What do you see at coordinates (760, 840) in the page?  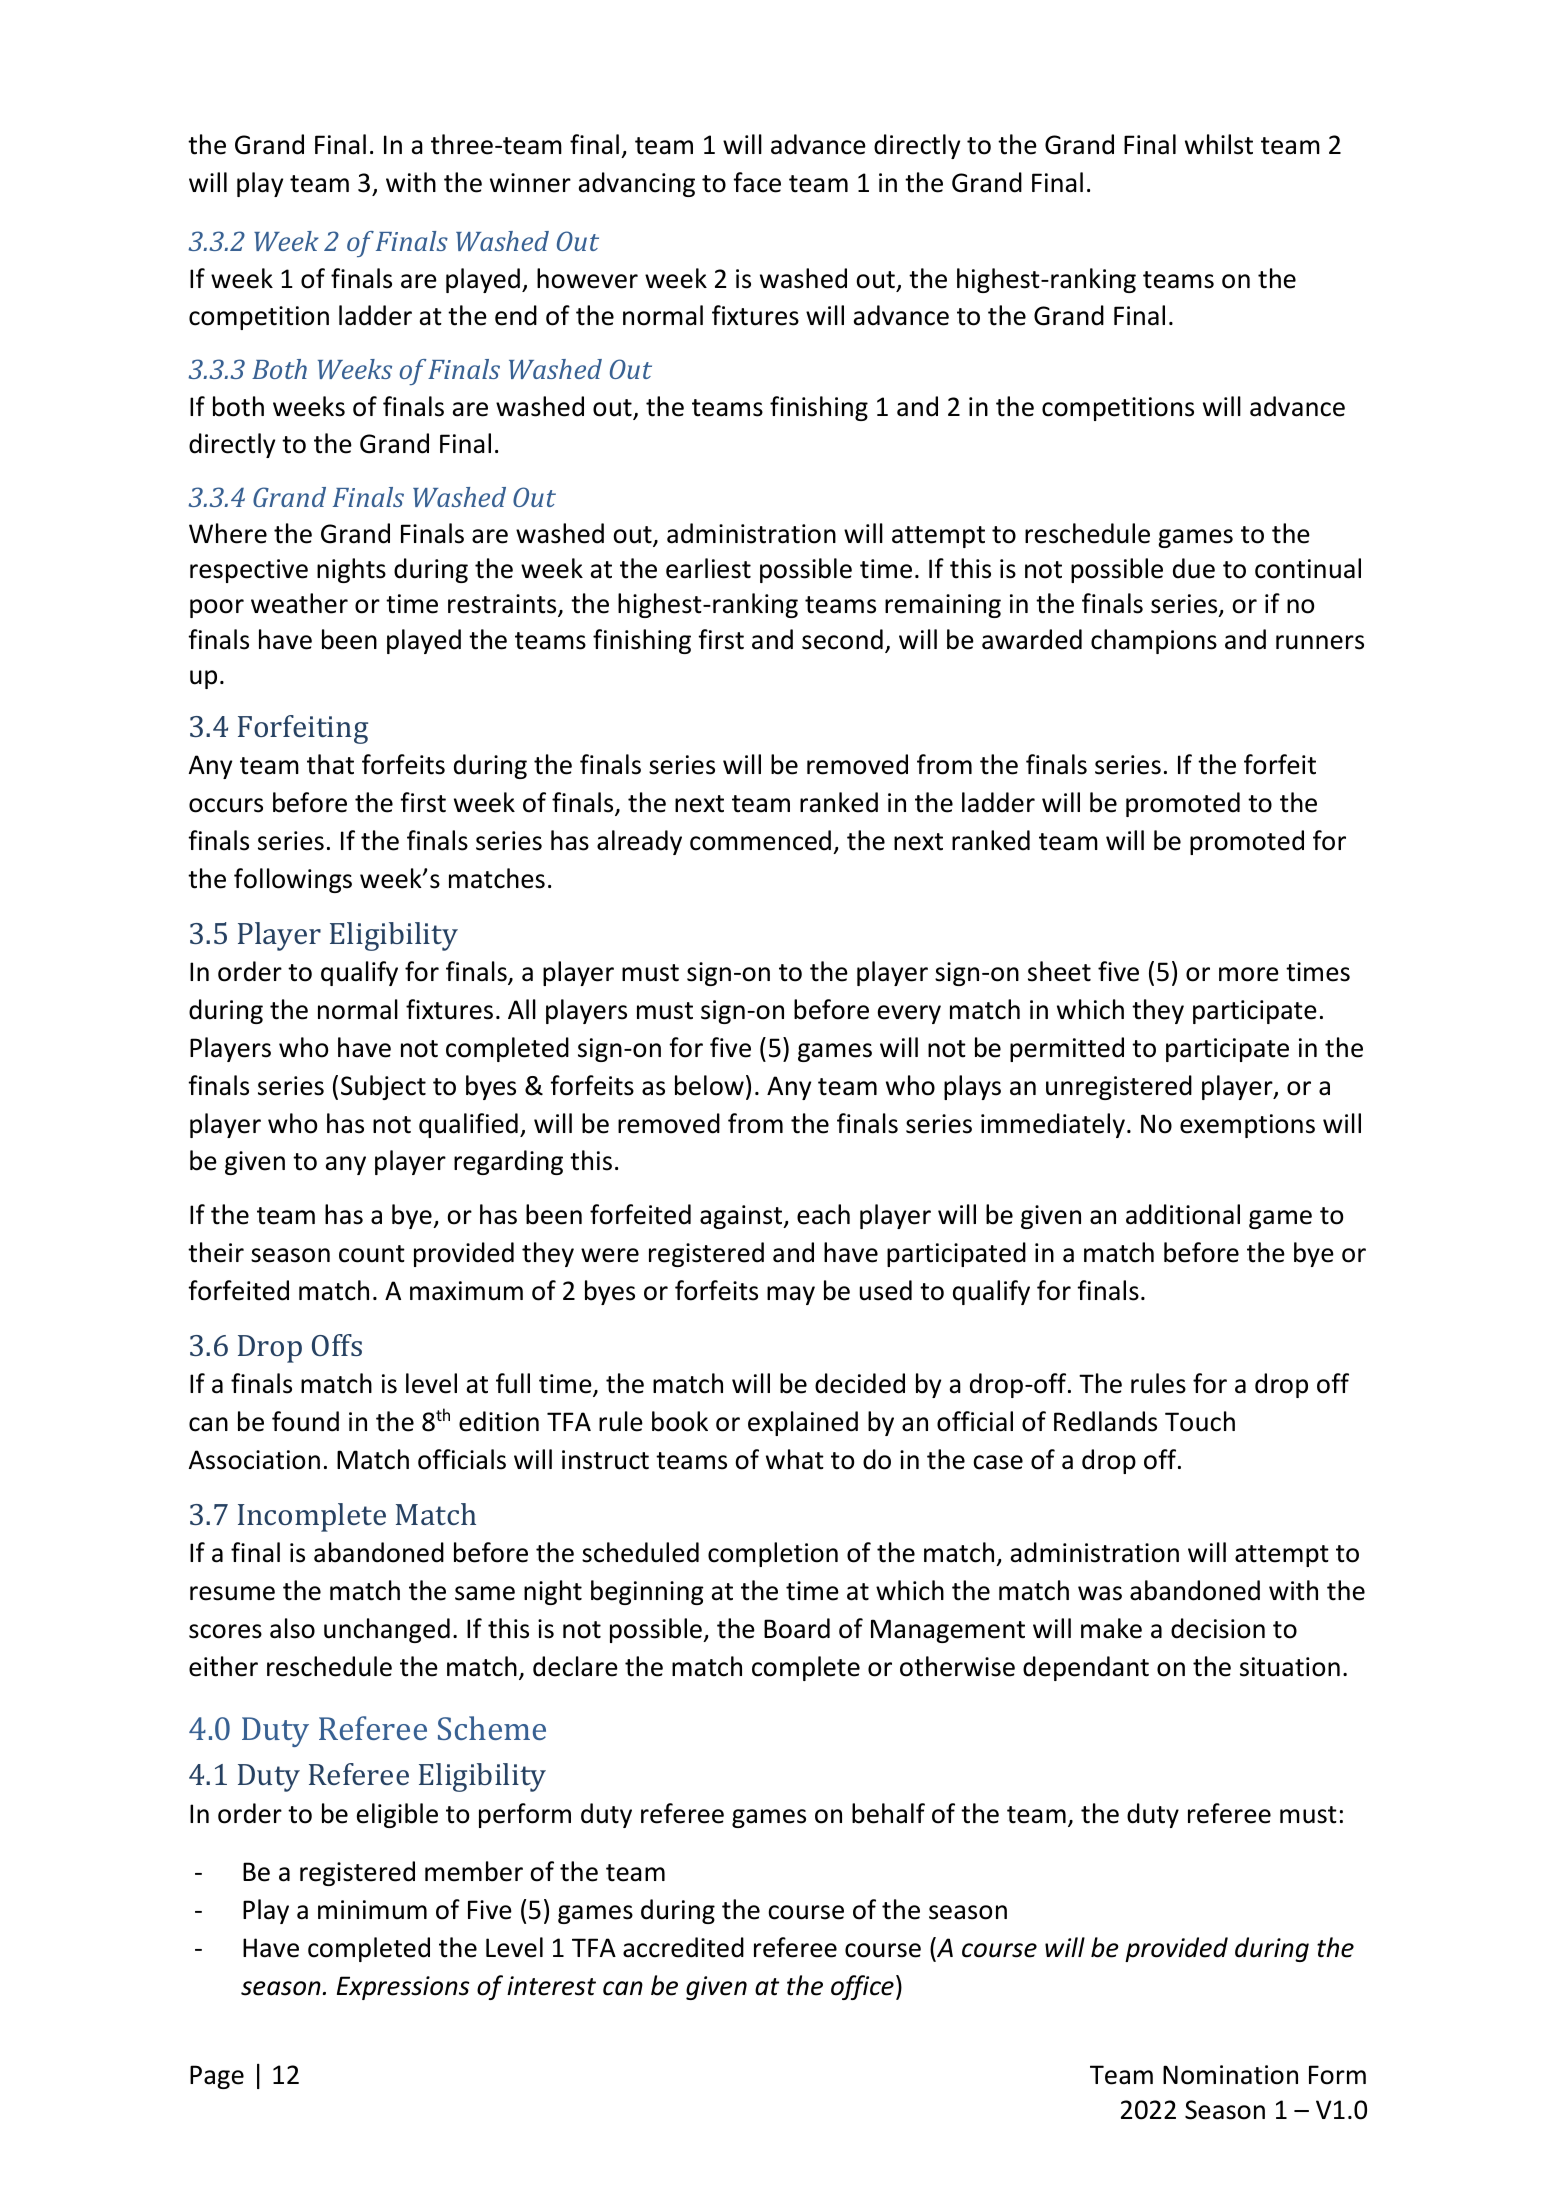 I see `commenced` at bounding box center [760, 840].
